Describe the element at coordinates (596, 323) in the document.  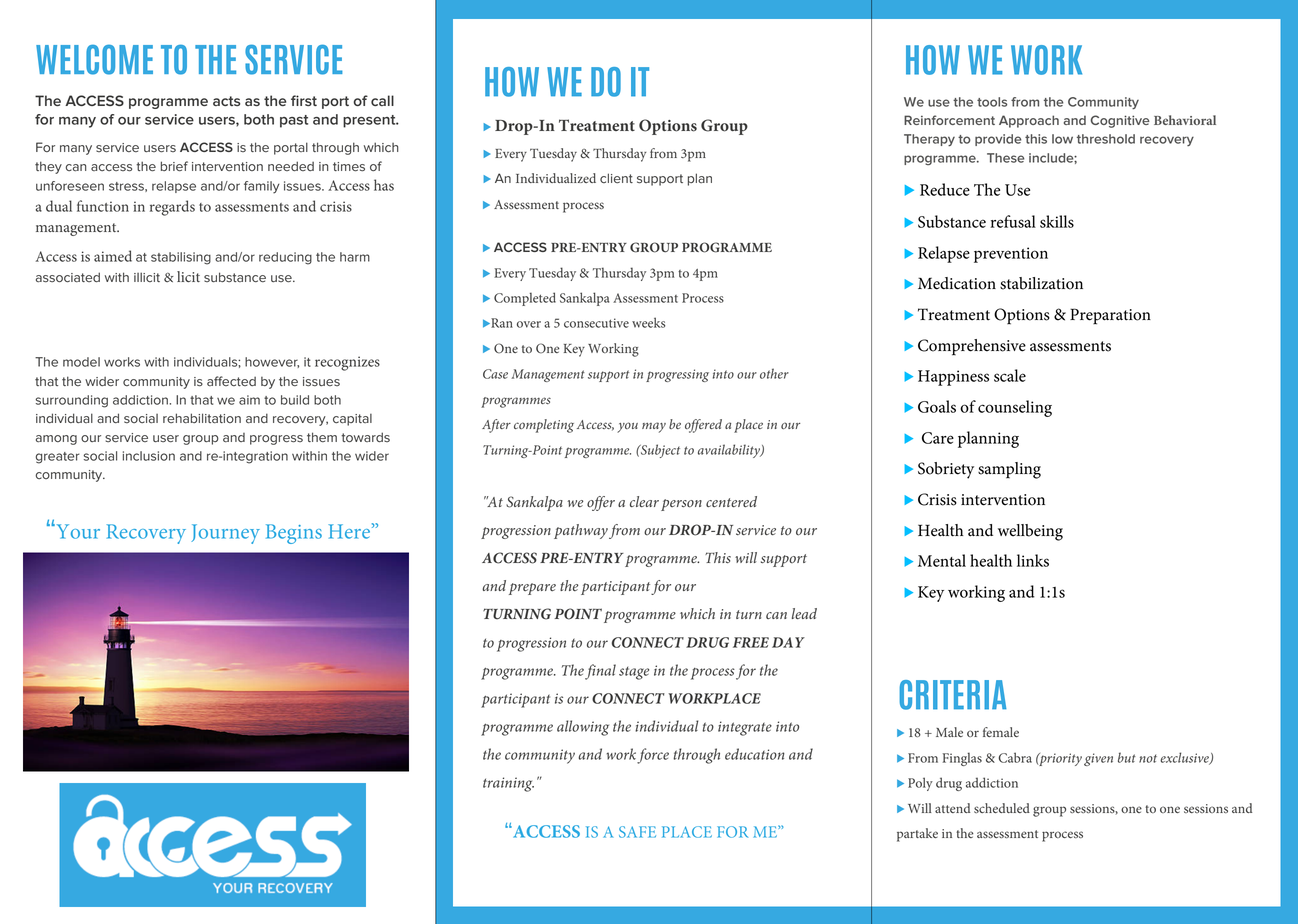
I see `consecutive` at that location.
